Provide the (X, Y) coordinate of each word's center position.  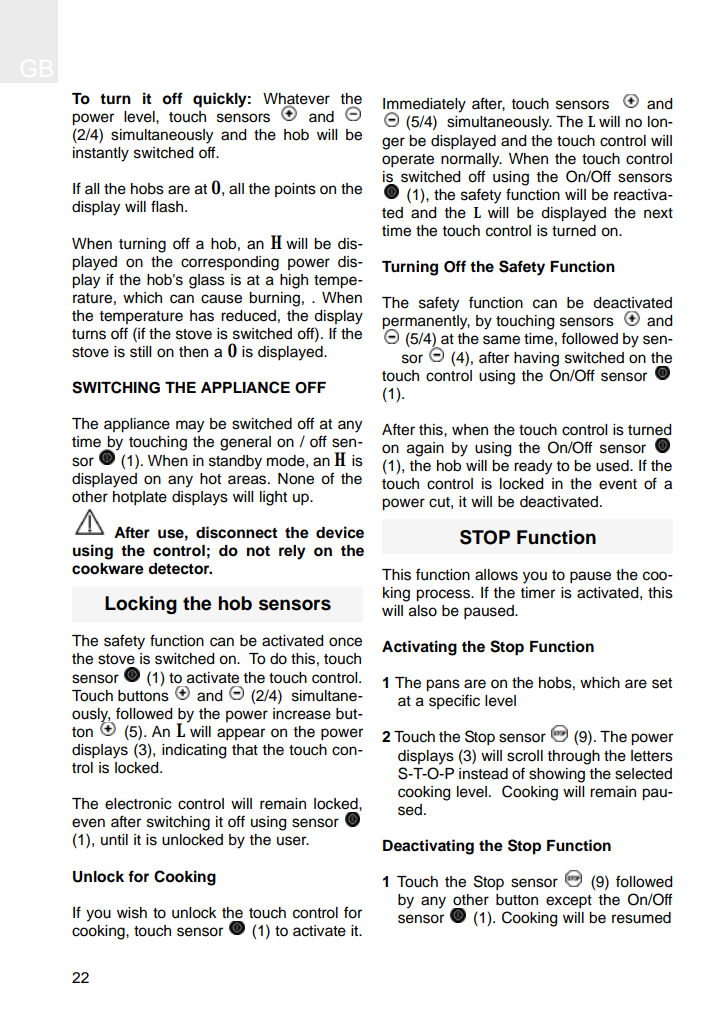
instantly (101, 154)
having (536, 359)
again (425, 449)
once (345, 642)
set (662, 683)
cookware (108, 569)
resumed (641, 918)
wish (132, 913)
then (193, 352)
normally (471, 160)
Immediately (424, 106)
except (569, 902)
